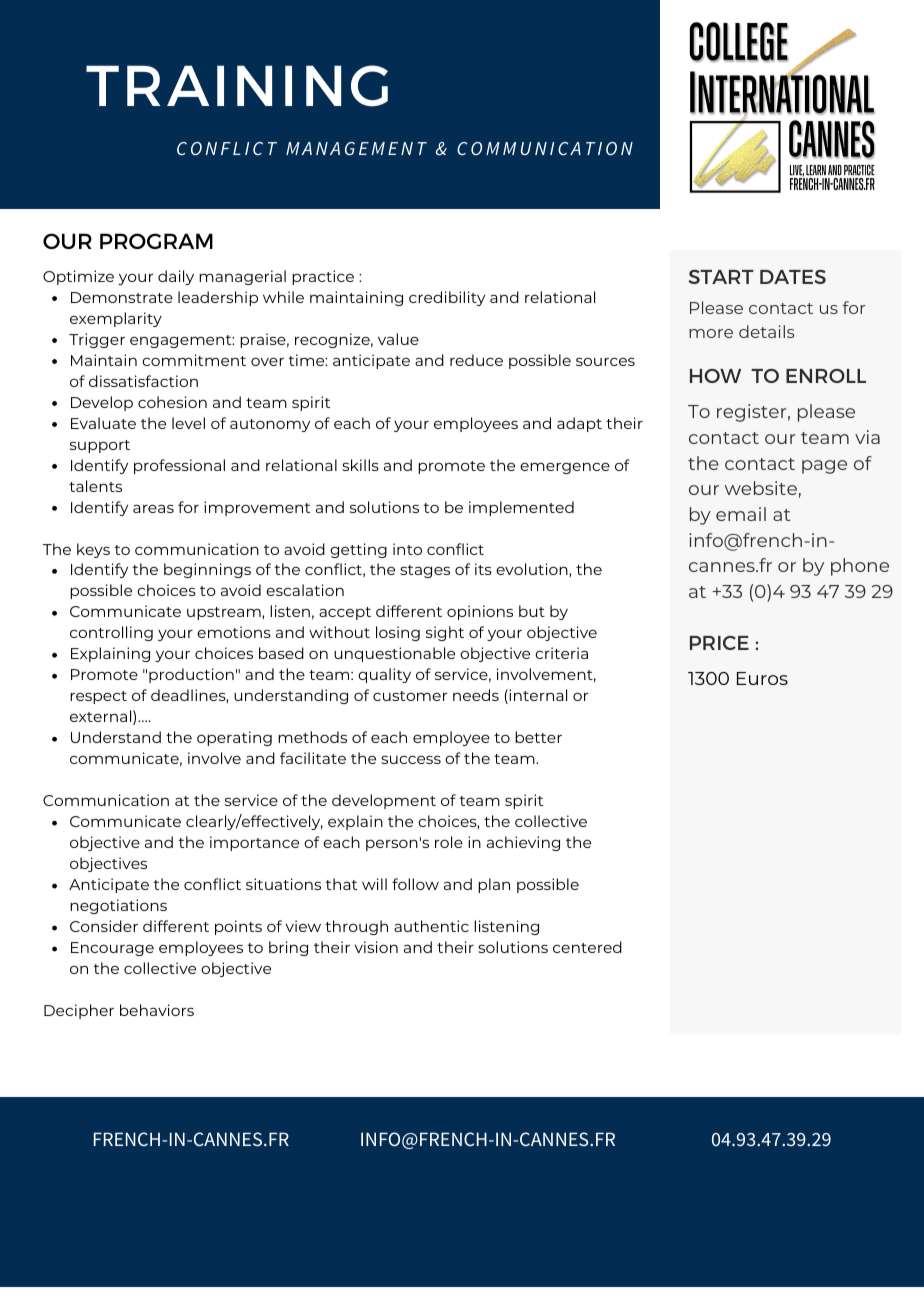 This document has width=924, height=1308. I want to click on credibility, so click(447, 298).
